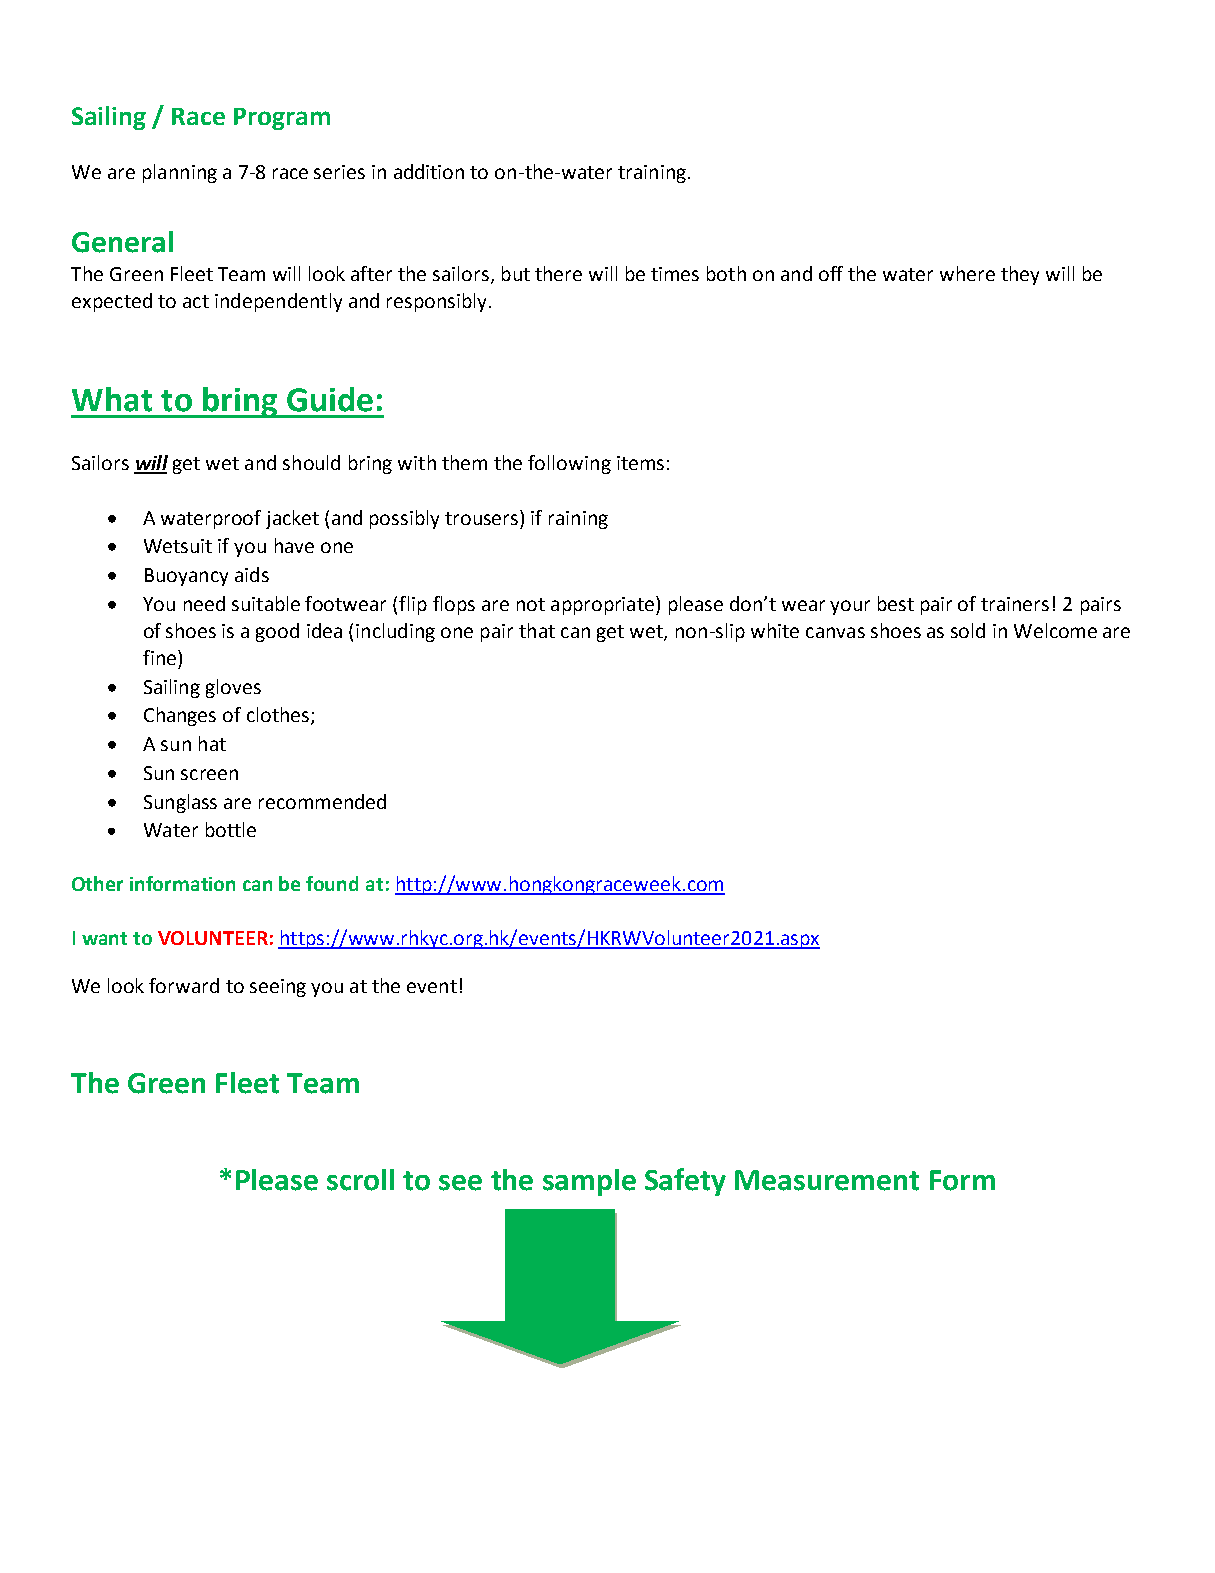 Image resolution: width=1215 pixels, height=1573 pixels. I want to click on best, so click(896, 603).
